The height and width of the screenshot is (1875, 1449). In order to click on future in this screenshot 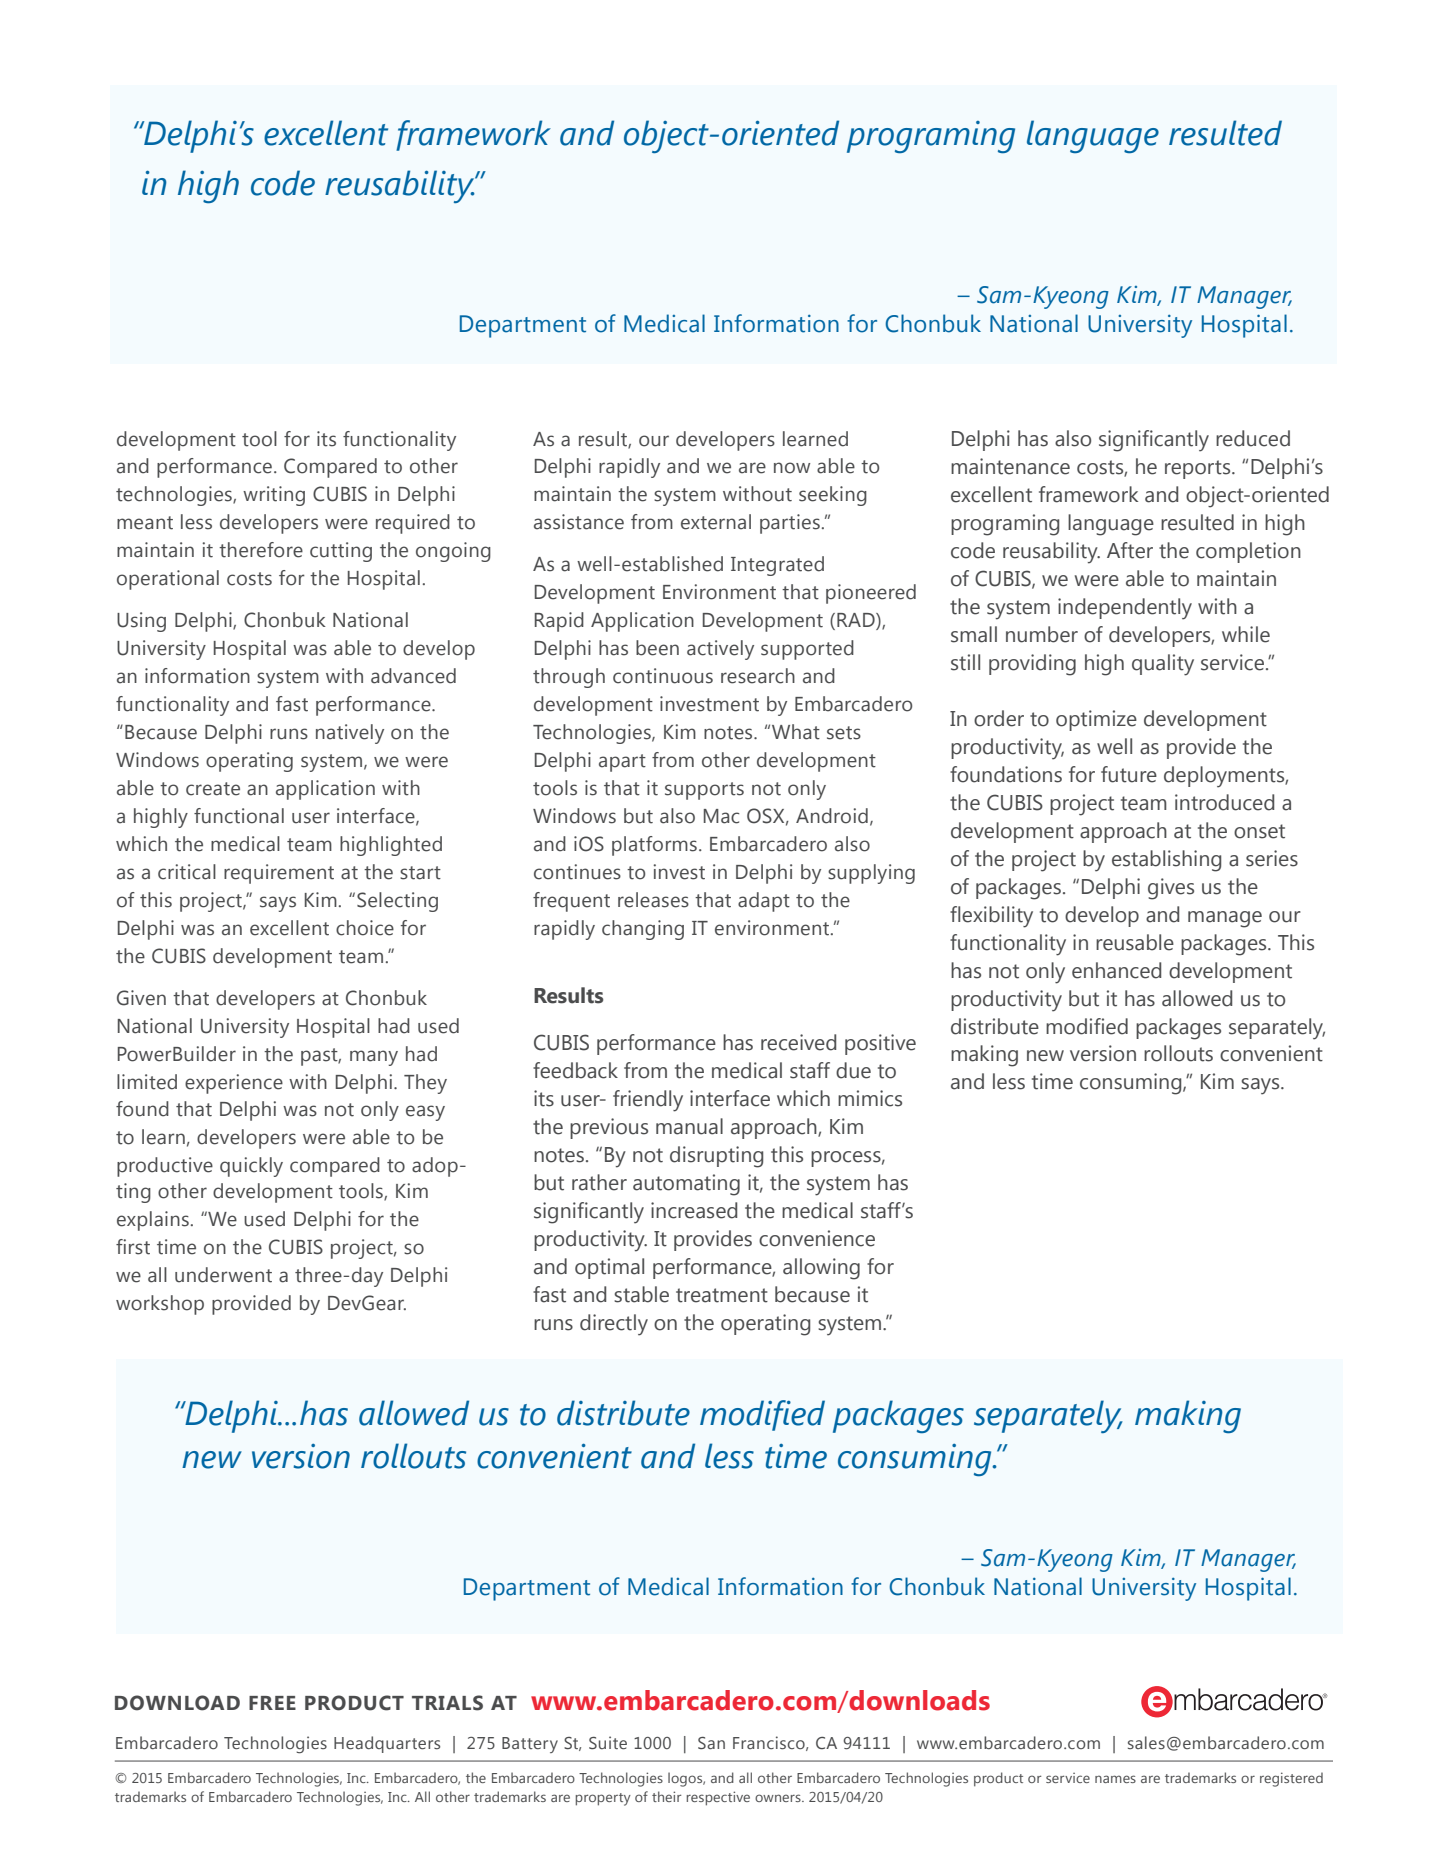, I will do `click(1129, 774)`.
